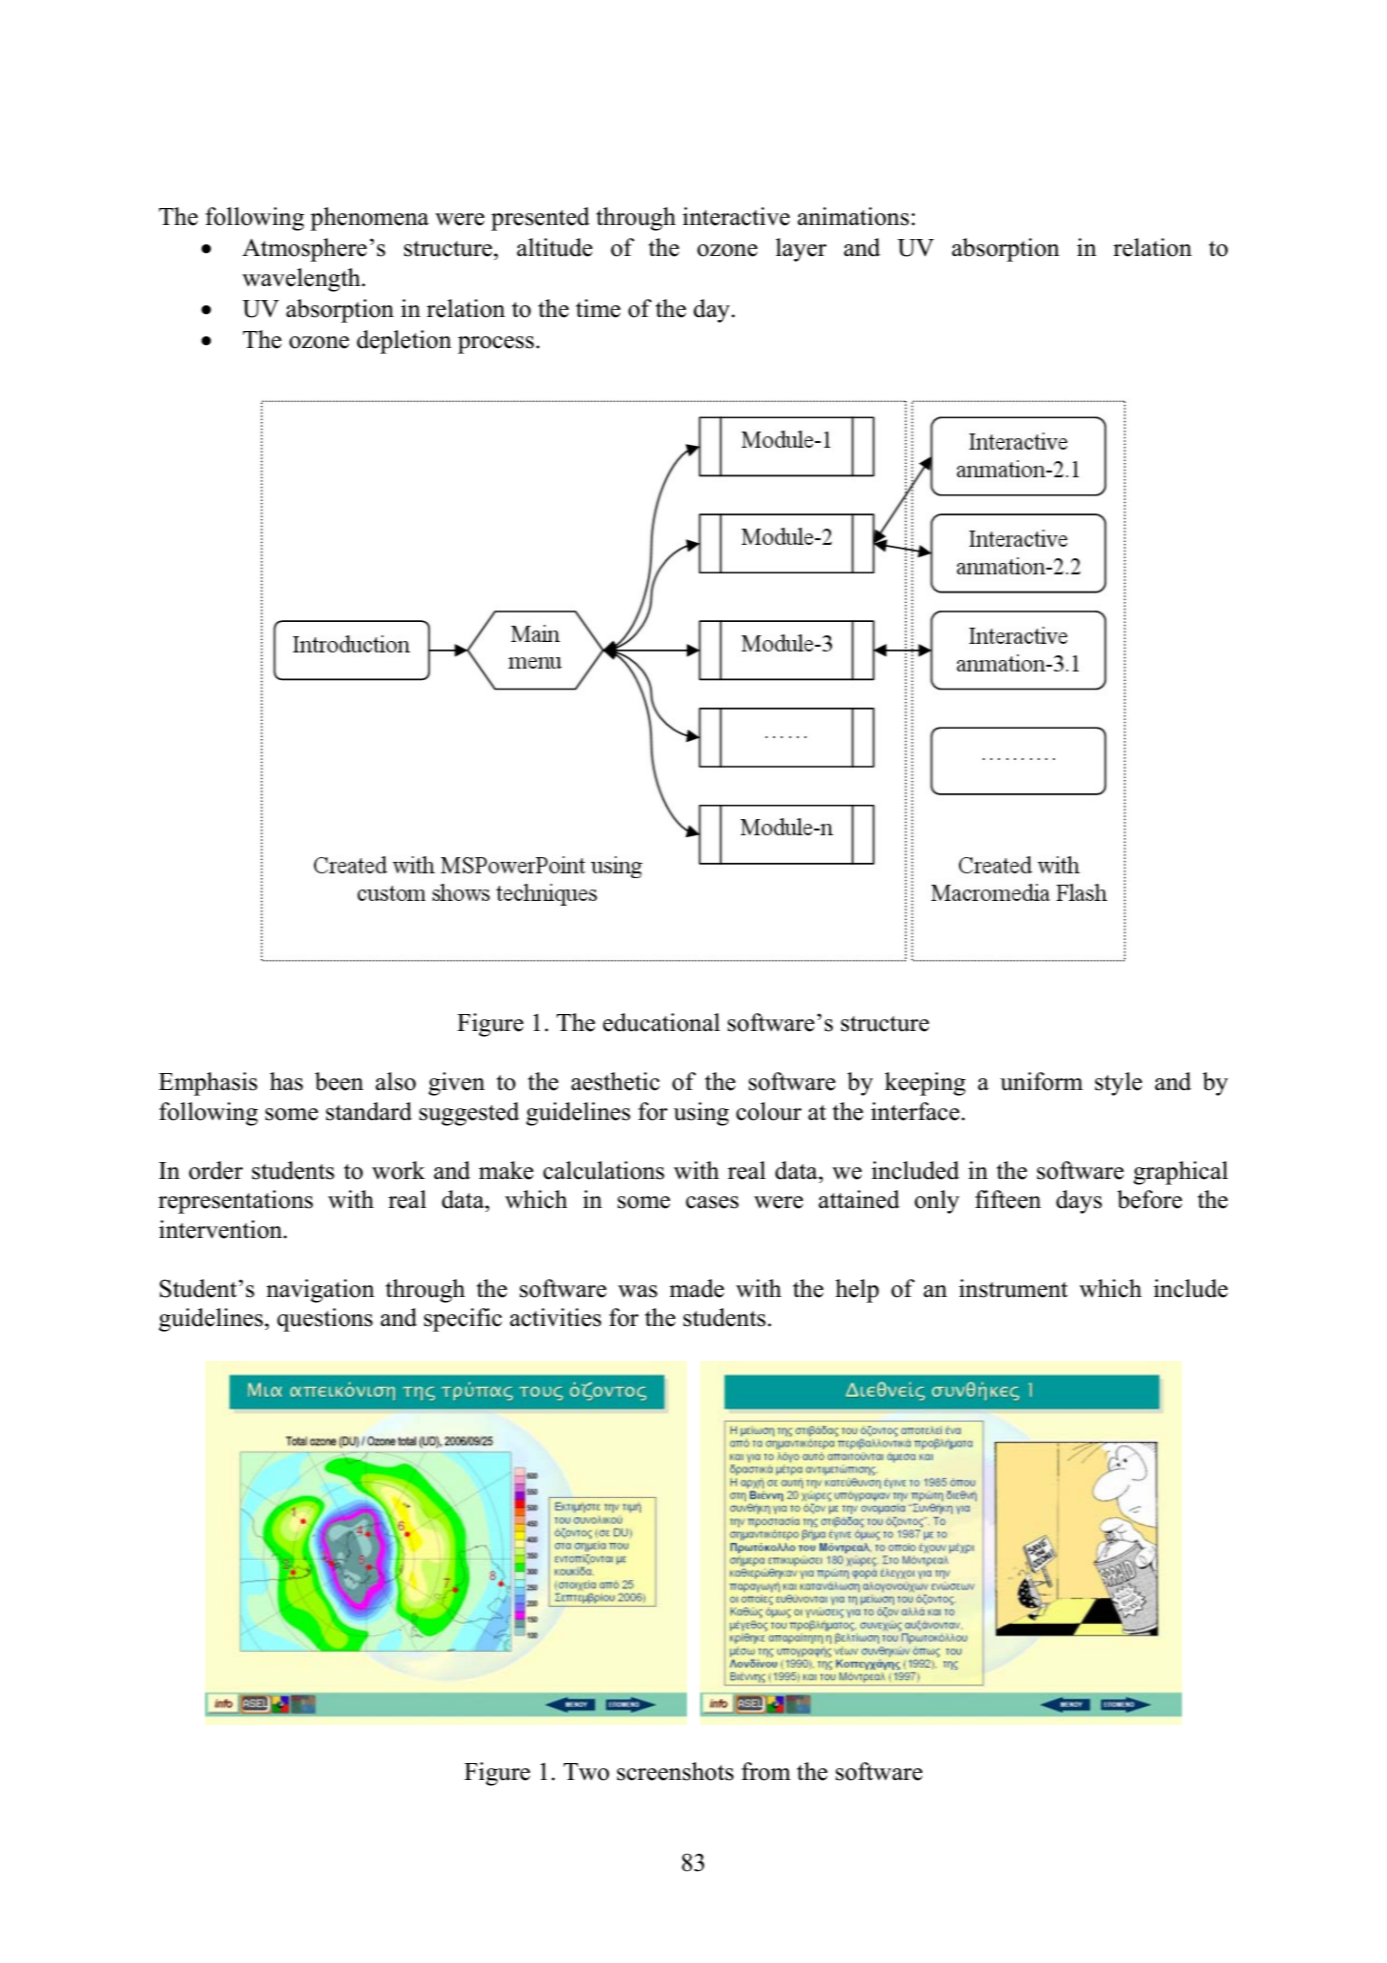 This document has height=1963, width=1387. What do you see at coordinates (325, 1320) in the document?
I see `questions` at bounding box center [325, 1320].
